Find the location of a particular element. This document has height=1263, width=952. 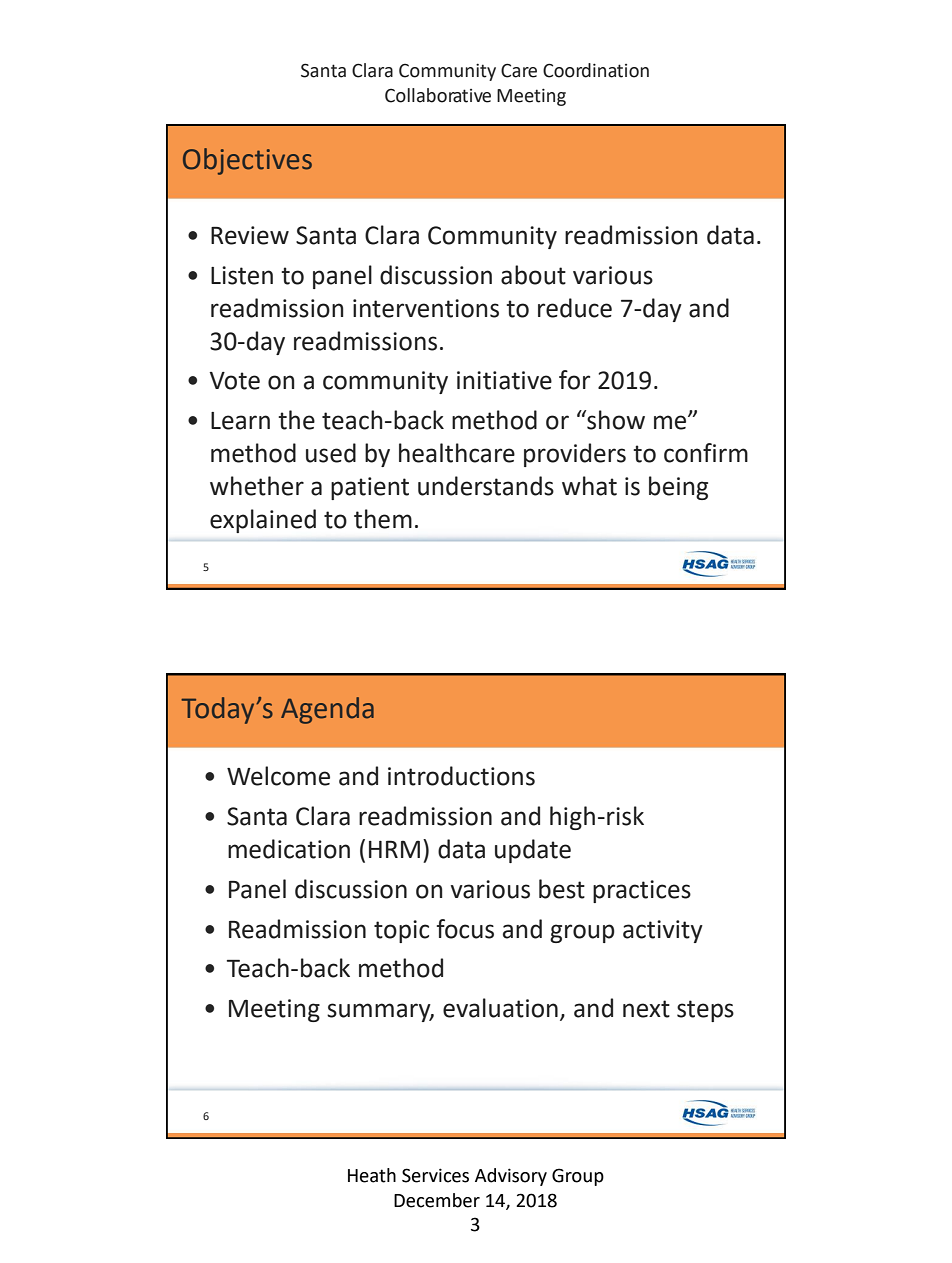

introductions is located at coordinates (461, 776).
